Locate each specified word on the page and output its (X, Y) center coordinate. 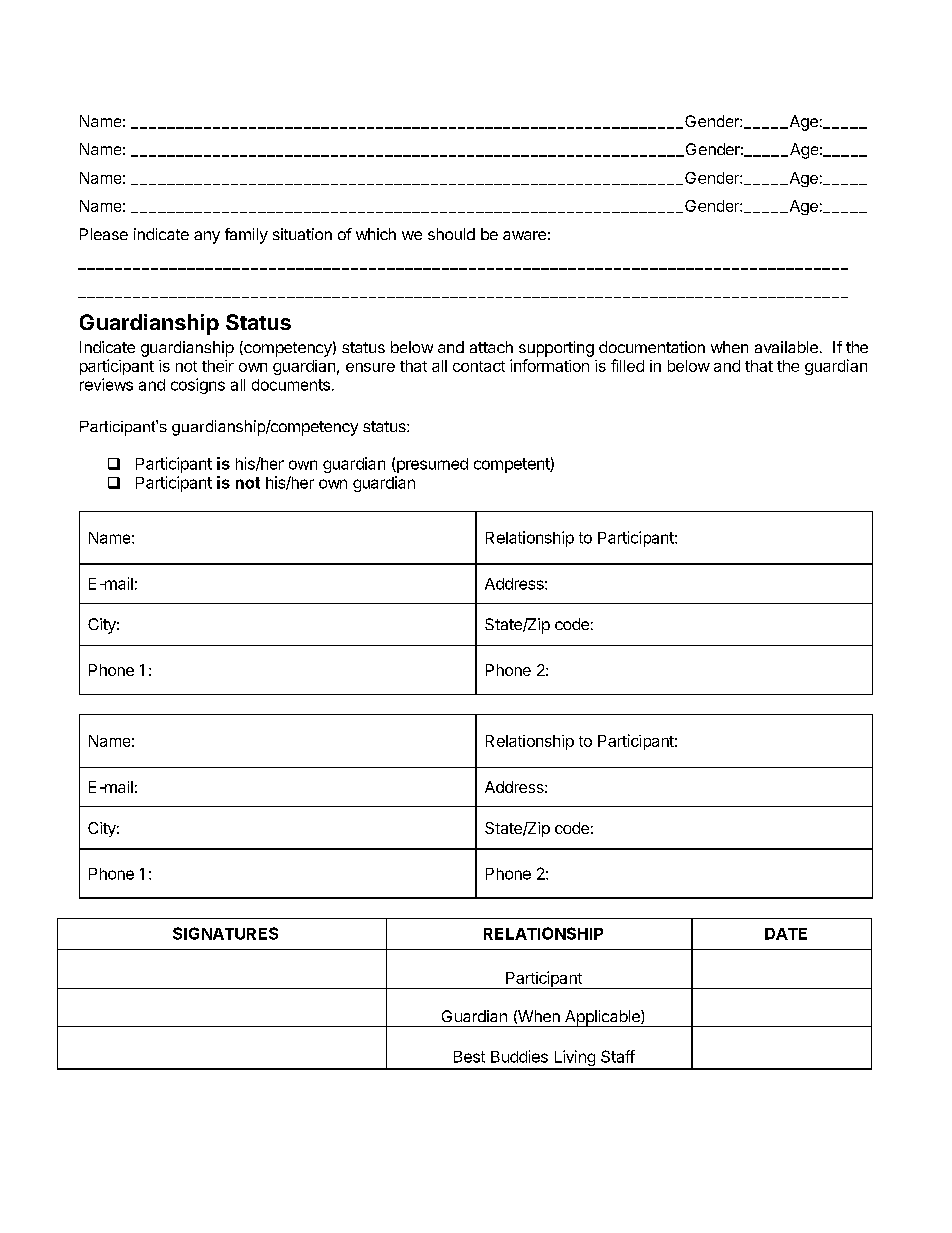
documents (291, 385)
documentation (652, 347)
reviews (106, 384)
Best (469, 1057)
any (207, 237)
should (451, 234)
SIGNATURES (225, 933)
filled (627, 365)
